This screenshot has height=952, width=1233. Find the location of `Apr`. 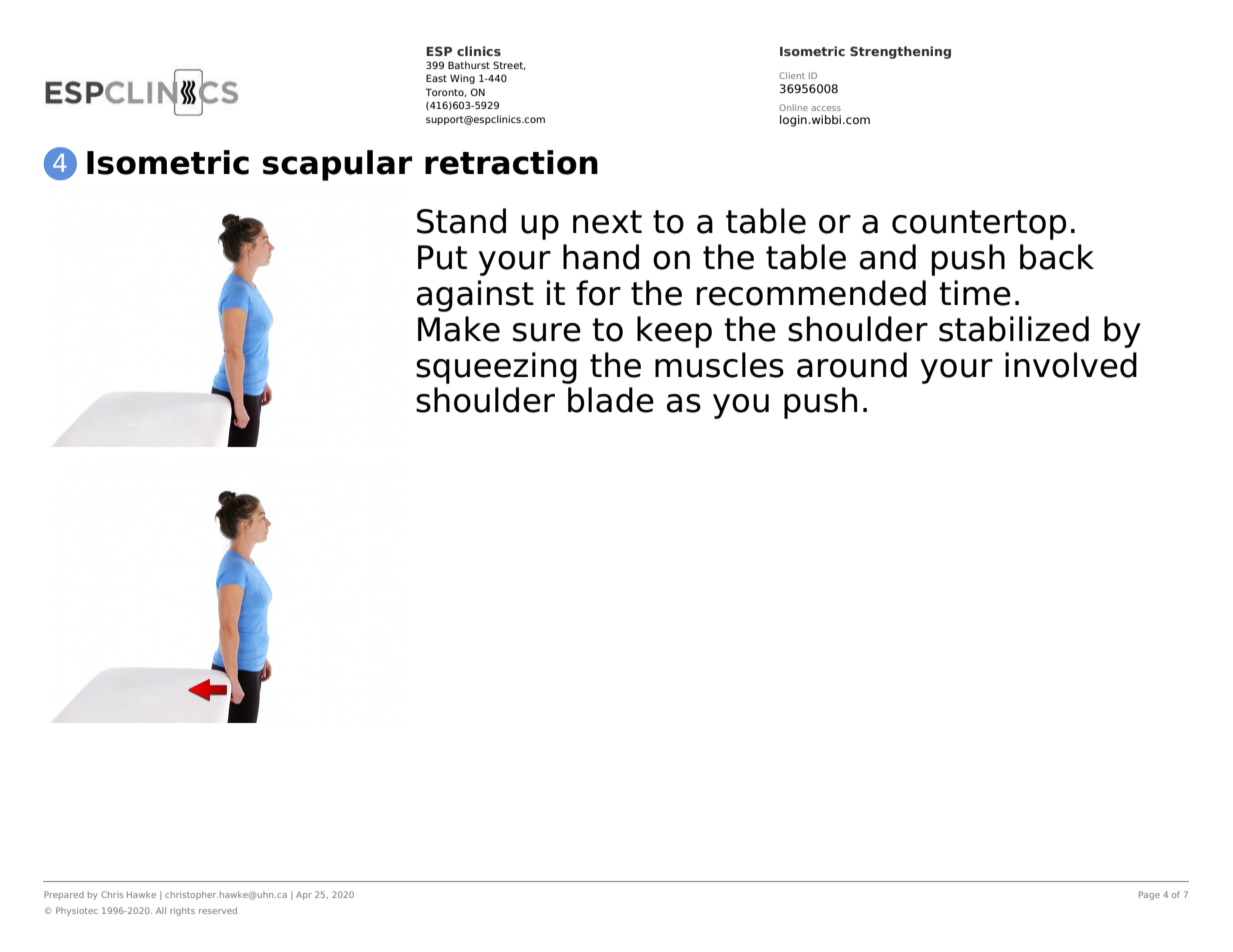

Apr is located at coordinates (304, 895).
